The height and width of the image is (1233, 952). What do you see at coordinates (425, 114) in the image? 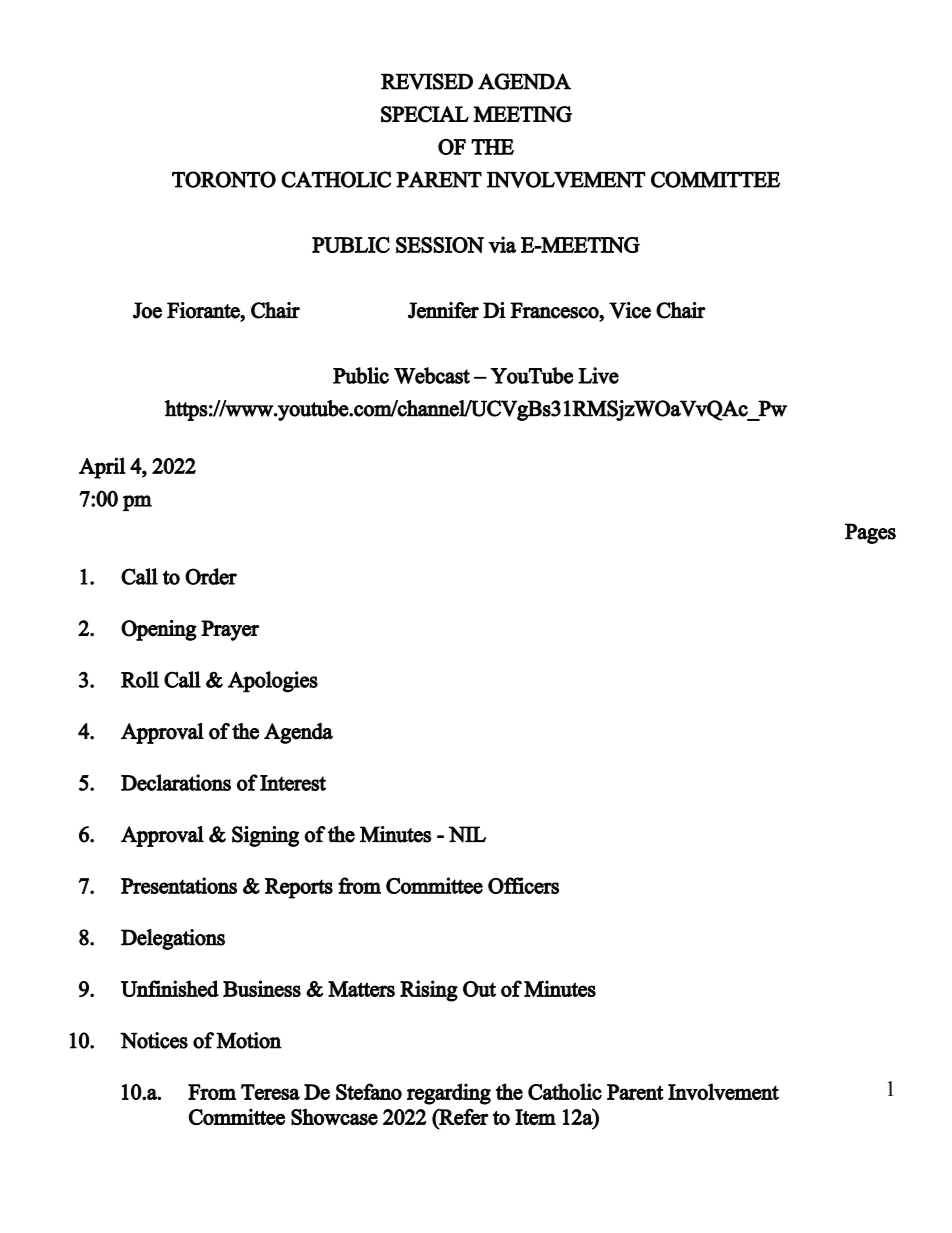
I see `SPECIAL` at bounding box center [425, 114].
